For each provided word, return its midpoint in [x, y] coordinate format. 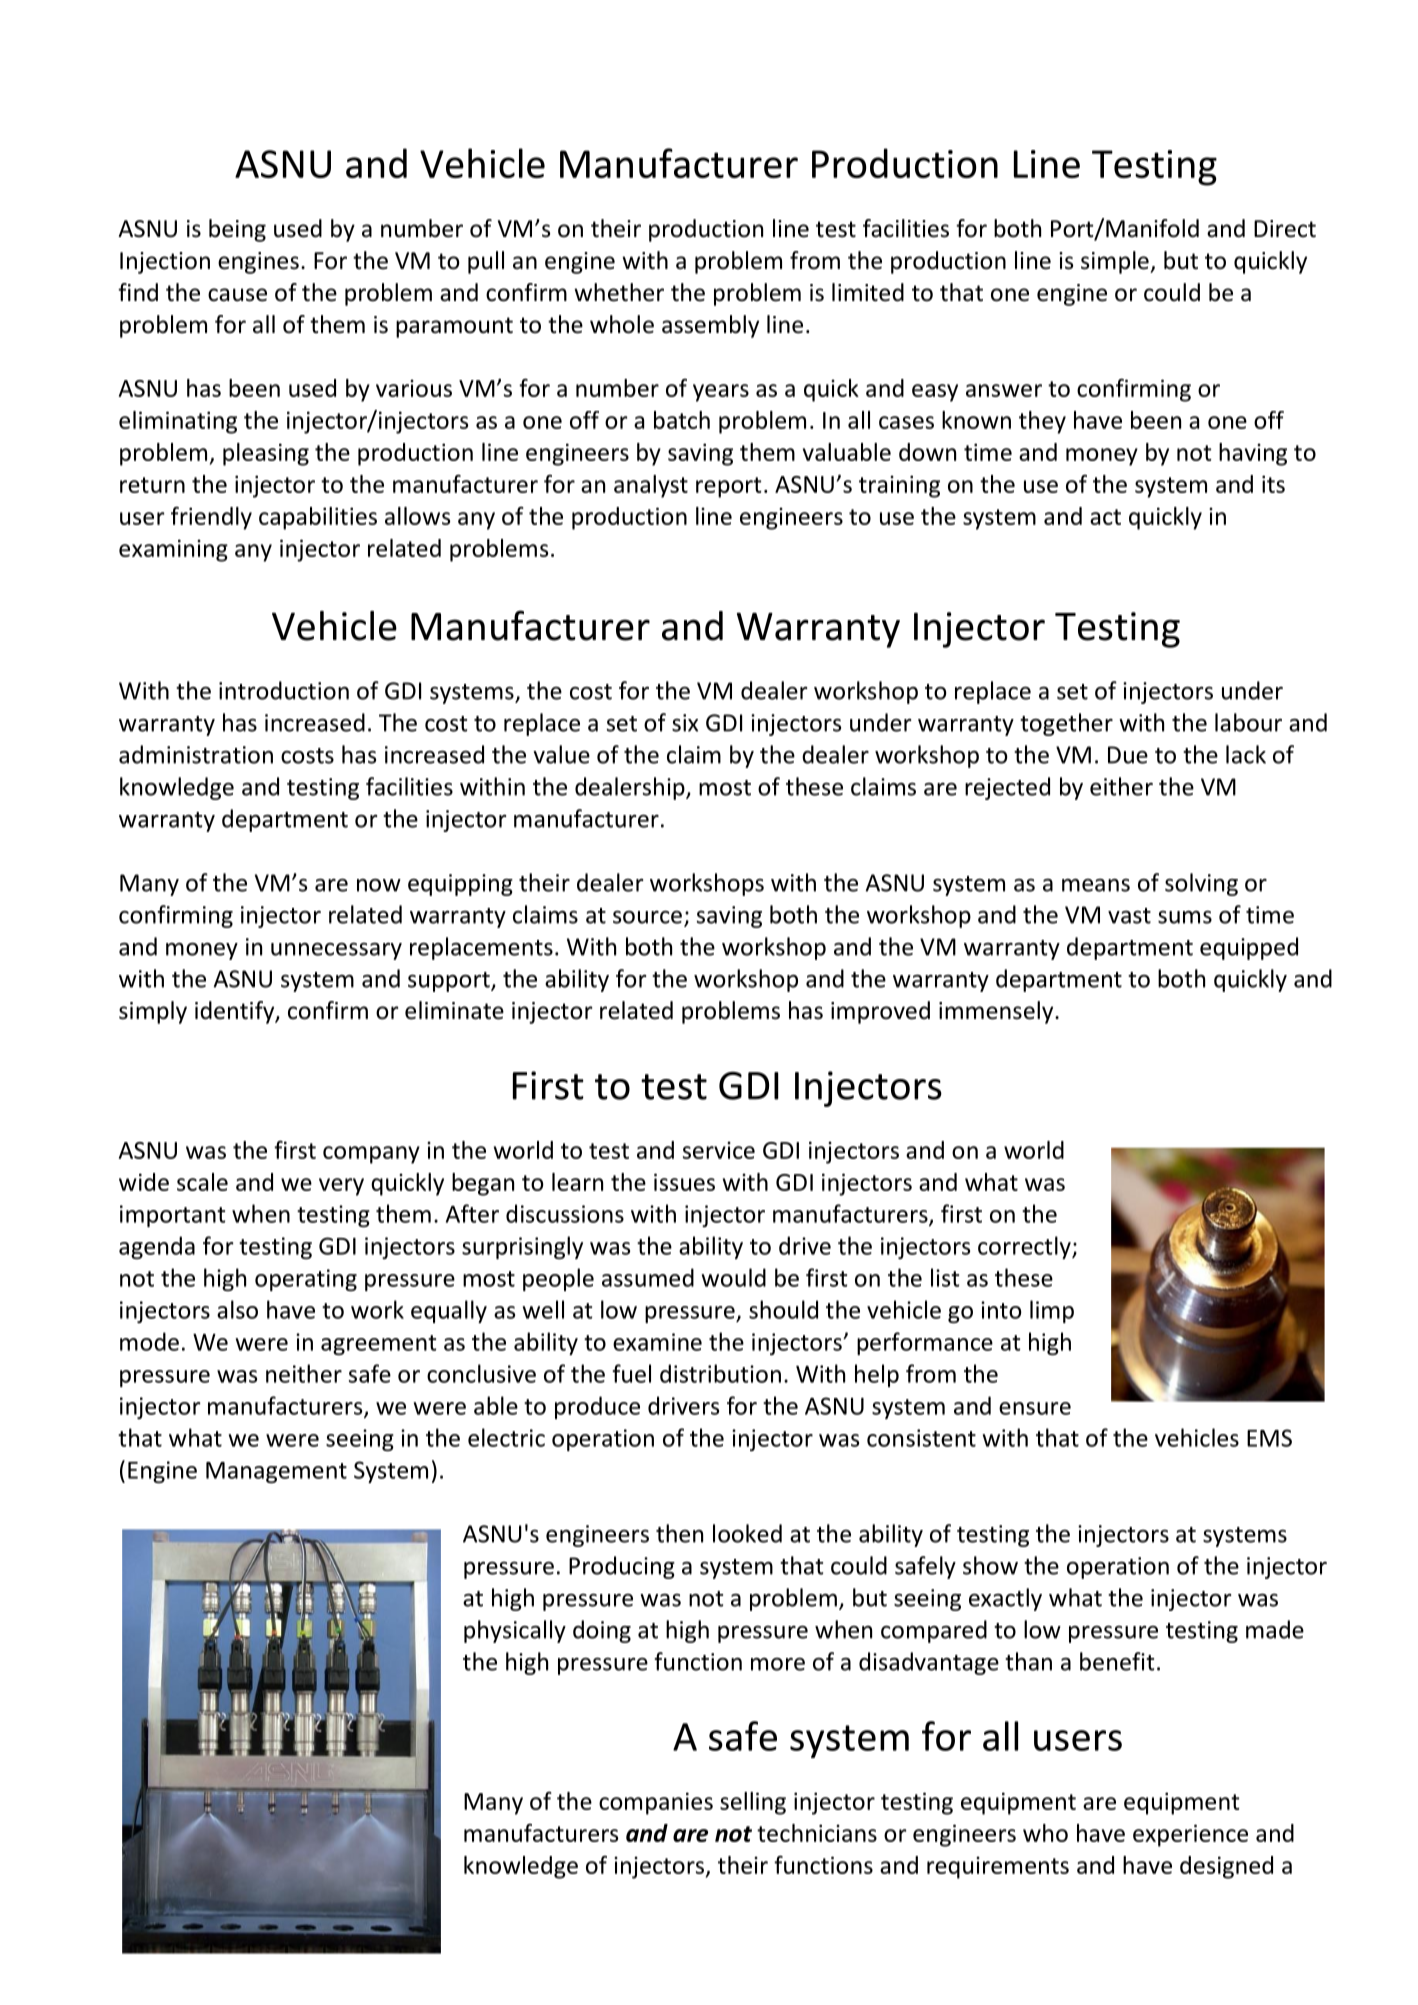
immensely [997, 1012]
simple [1116, 262]
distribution [720, 1373]
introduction [284, 690]
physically [515, 1631]
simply [153, 1012]
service [719, 1150]
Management [276, 1472]
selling [753, 1803]
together [1066, 724]
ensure [1035, 1408]
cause [237, 295]
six [685, 723]
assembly [710, 326]
